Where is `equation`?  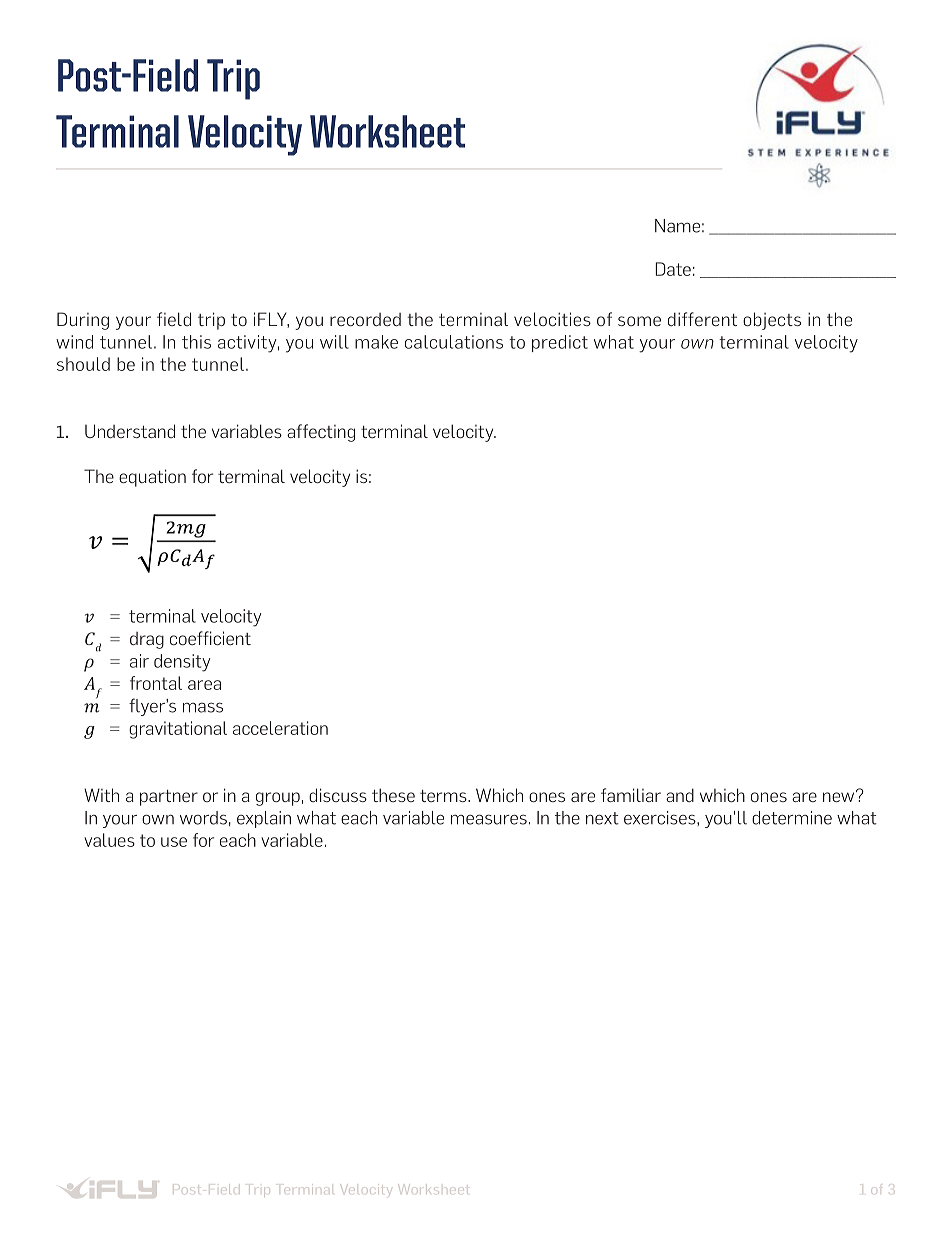
equation is located at coordinates (152, 478).
